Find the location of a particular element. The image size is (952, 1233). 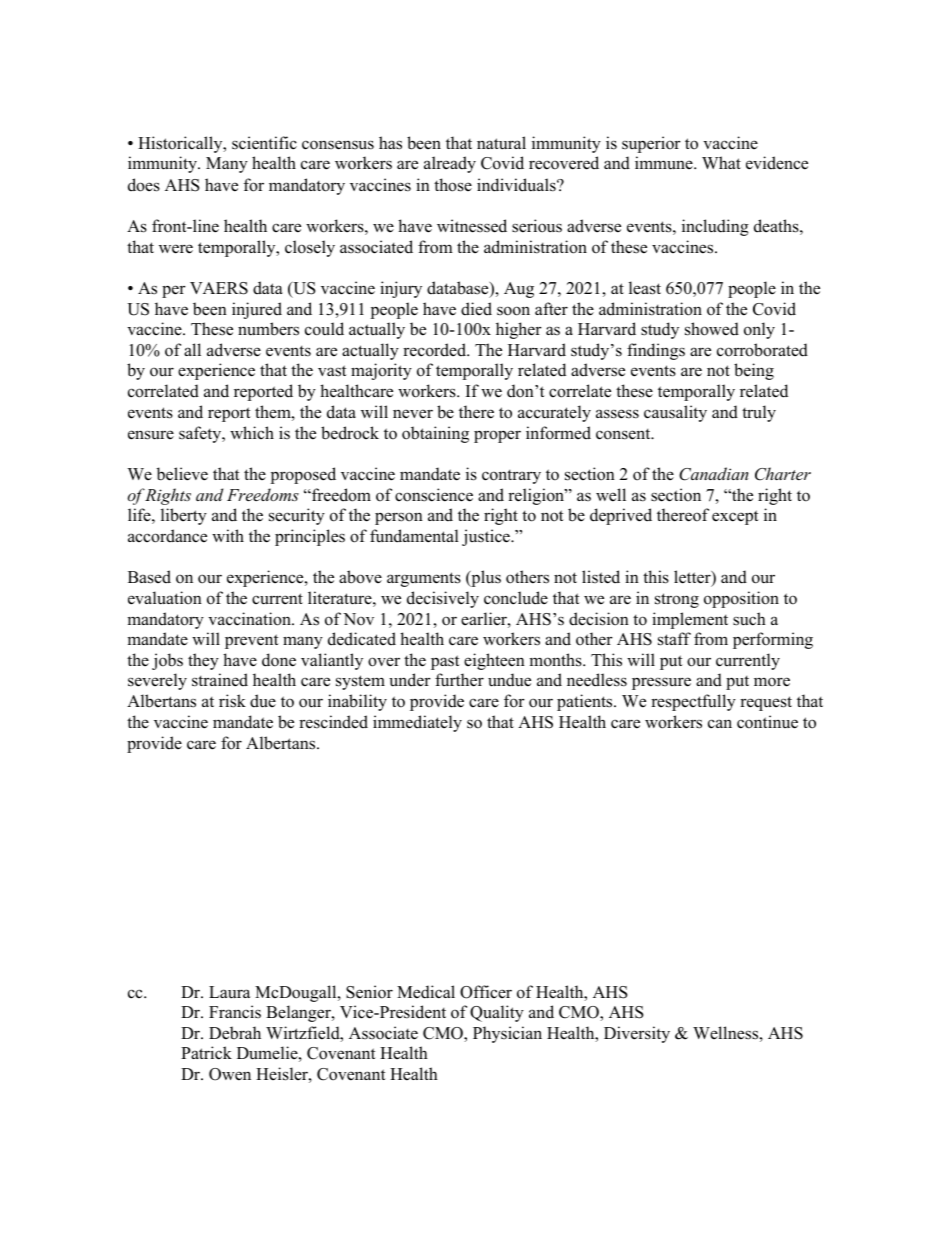

never is located at coordinates (413, 414).
